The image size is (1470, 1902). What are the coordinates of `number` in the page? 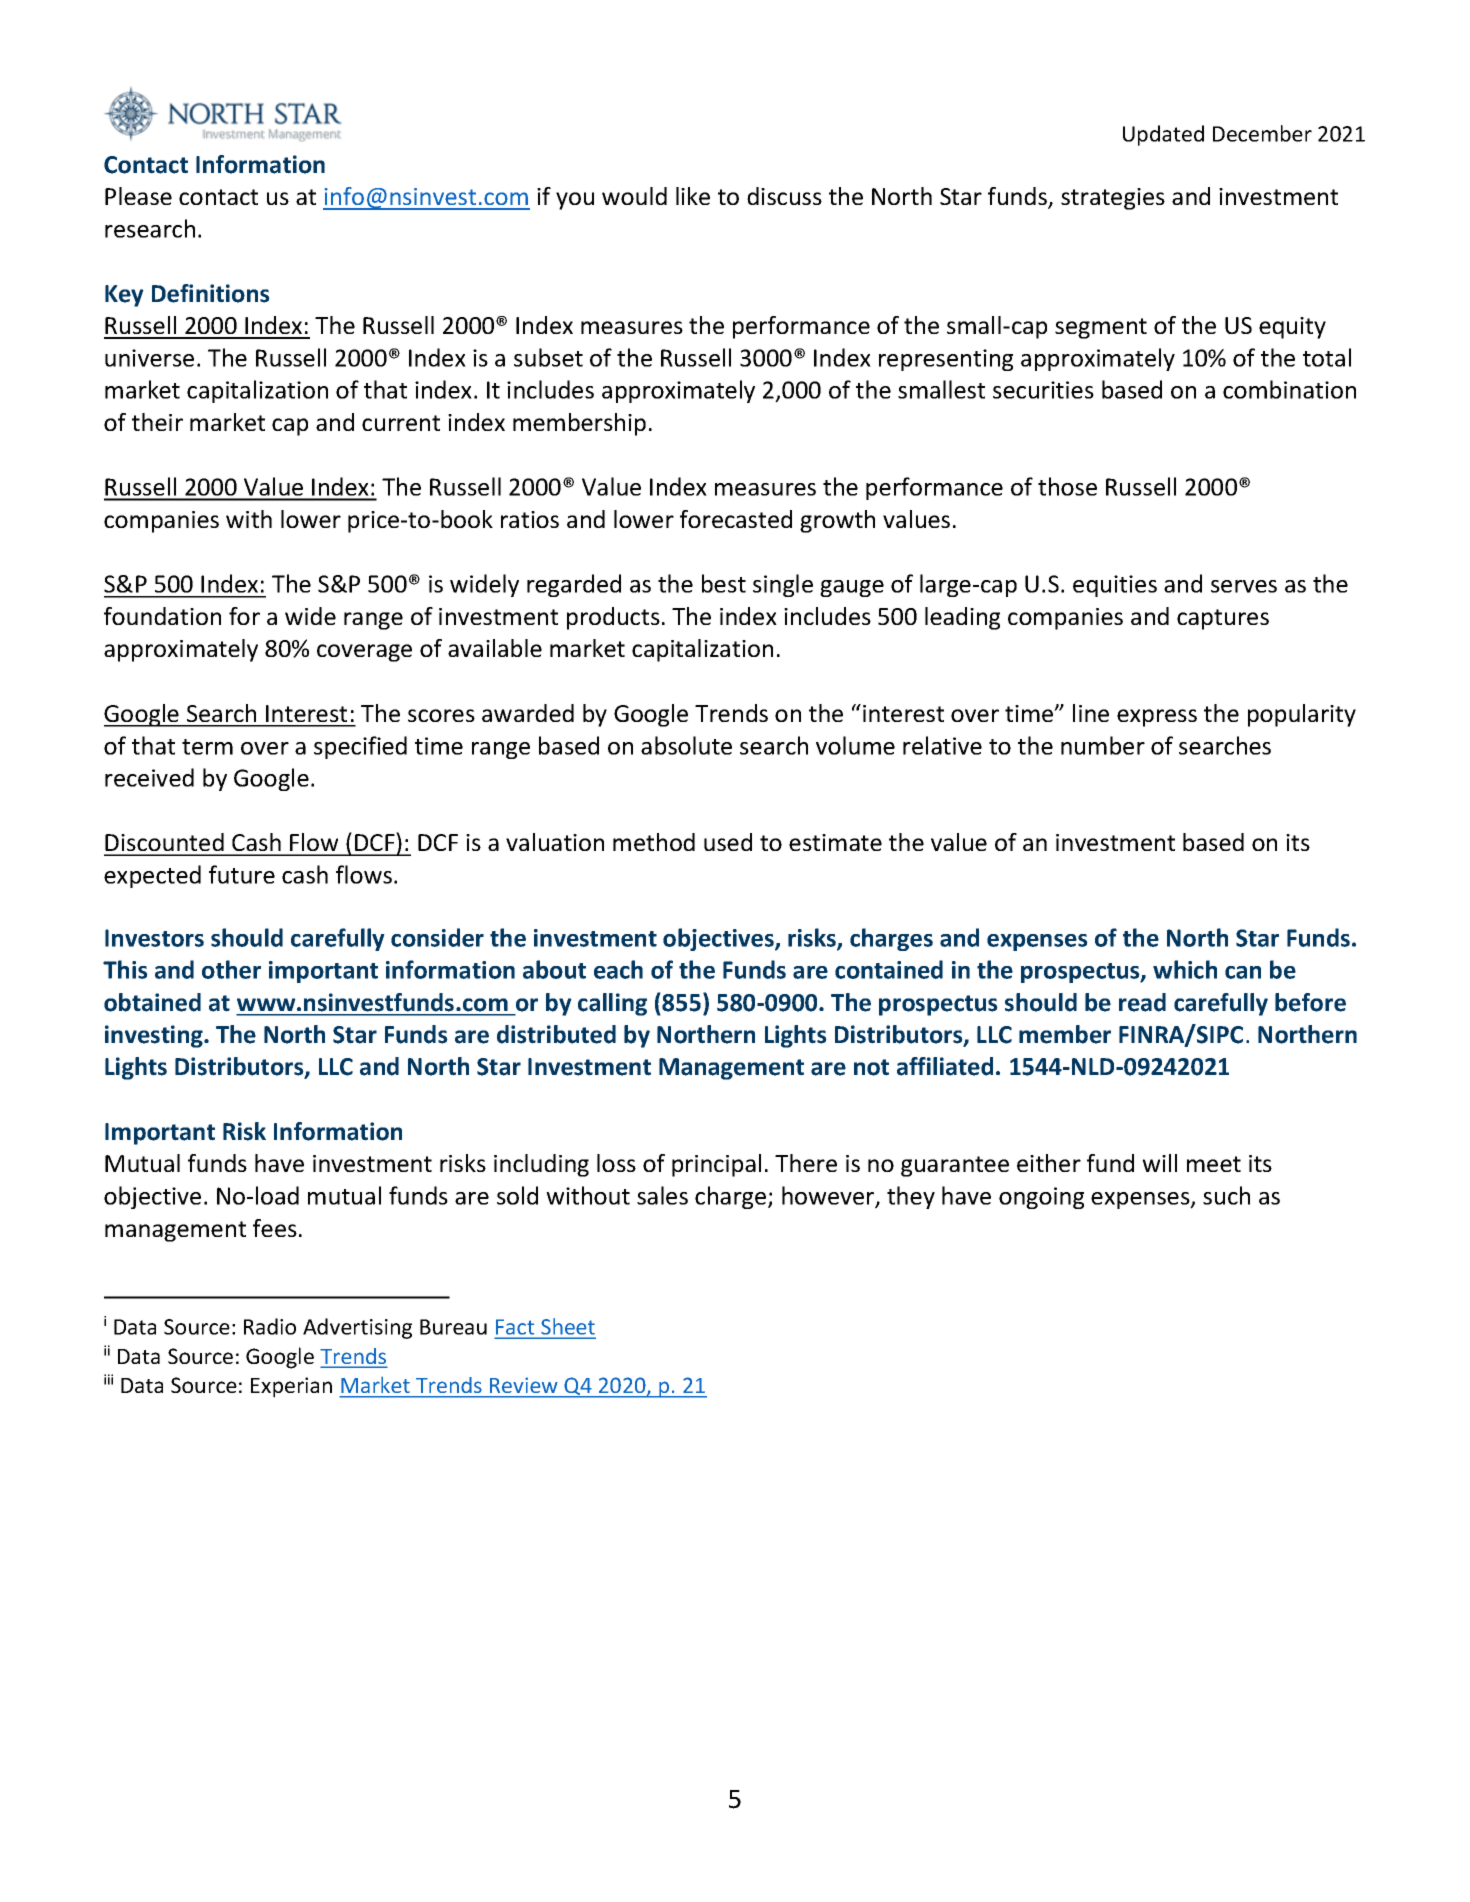 It's located at (1103, 745).
